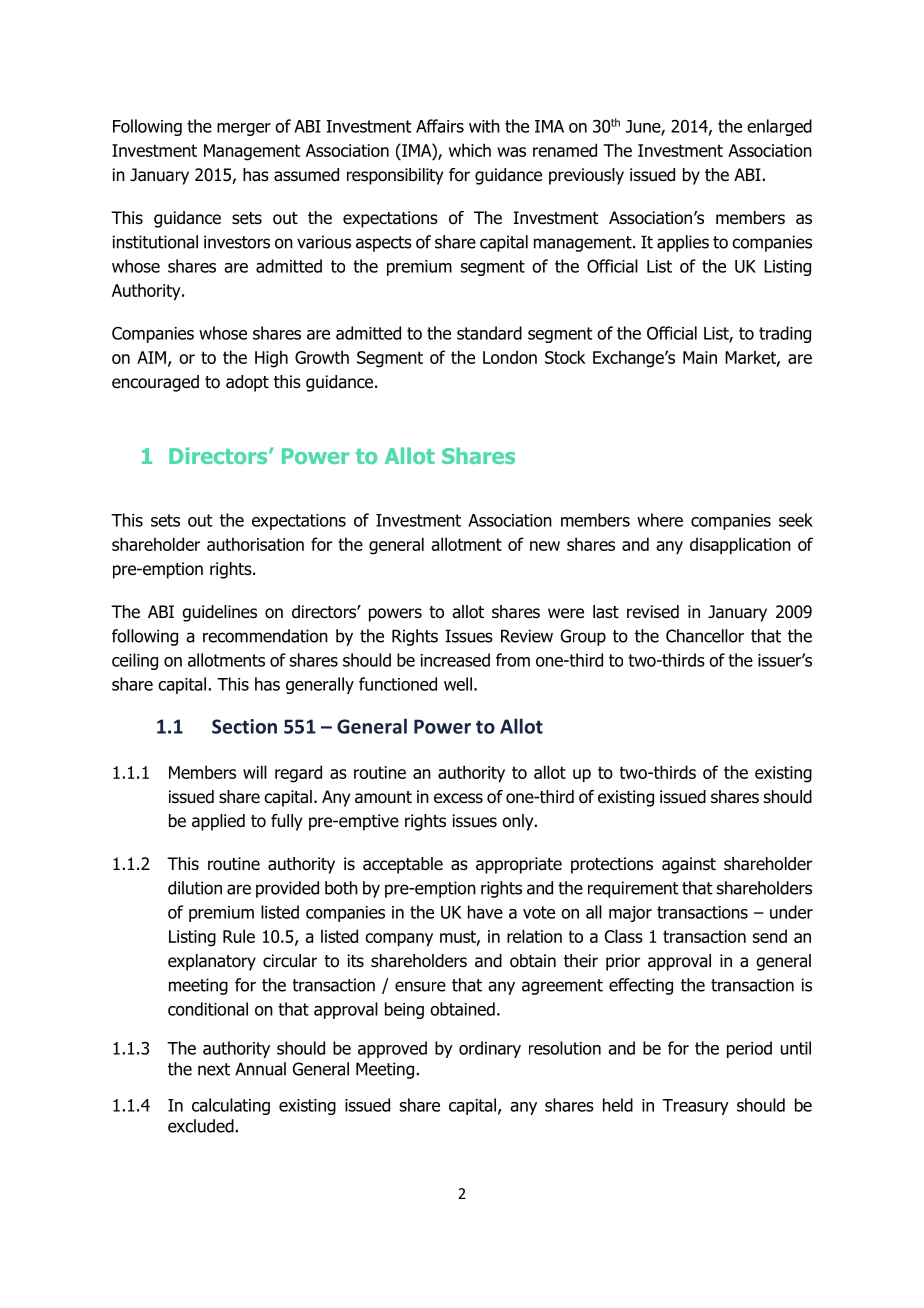 Image resolution: width=924 pixels, height=1308 pixels. I want to click on where, so click(660, 520).
